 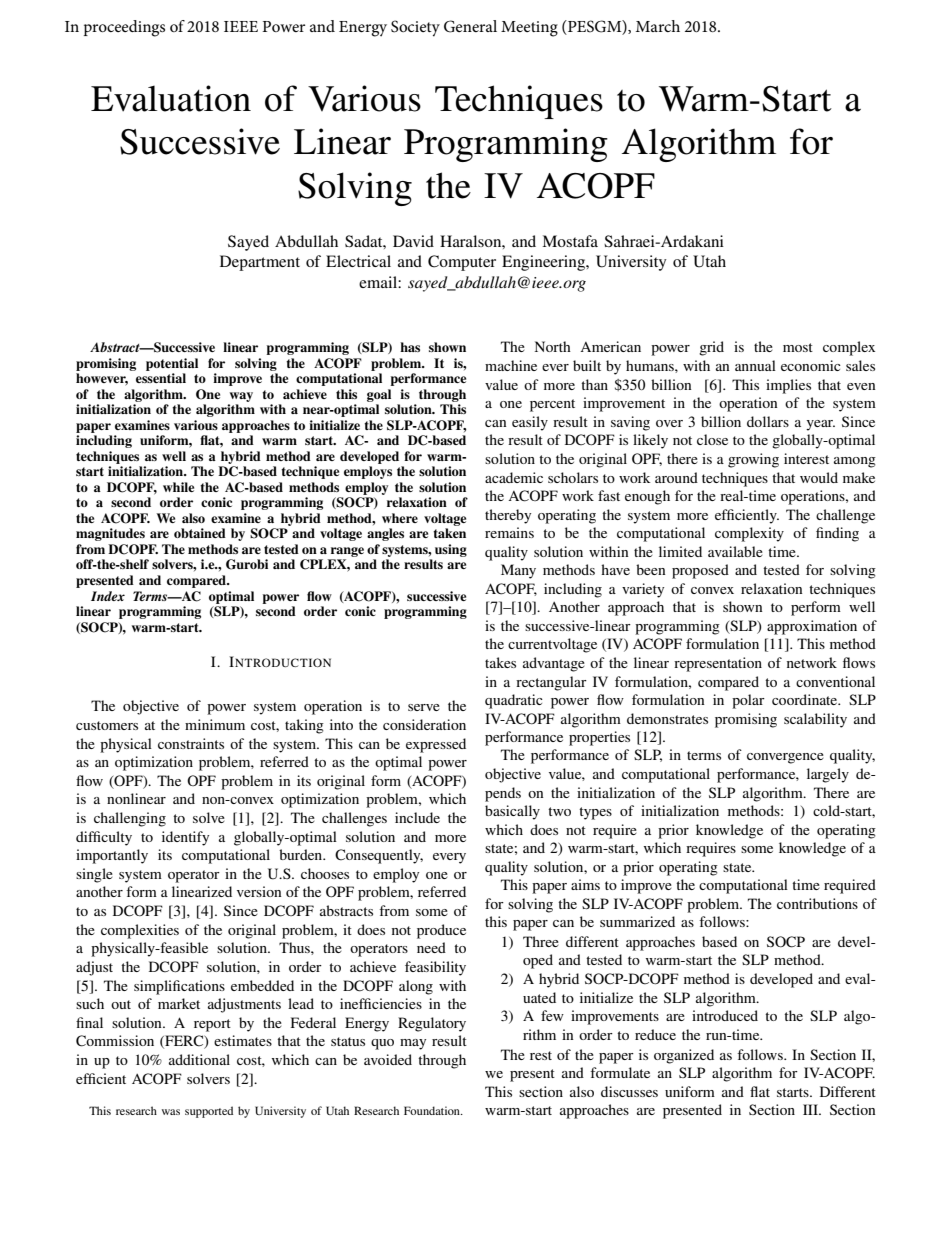 What do you see at coordinates (514, 477) in the screenshot?
I see `academic` at bounding box center [514, 477].
